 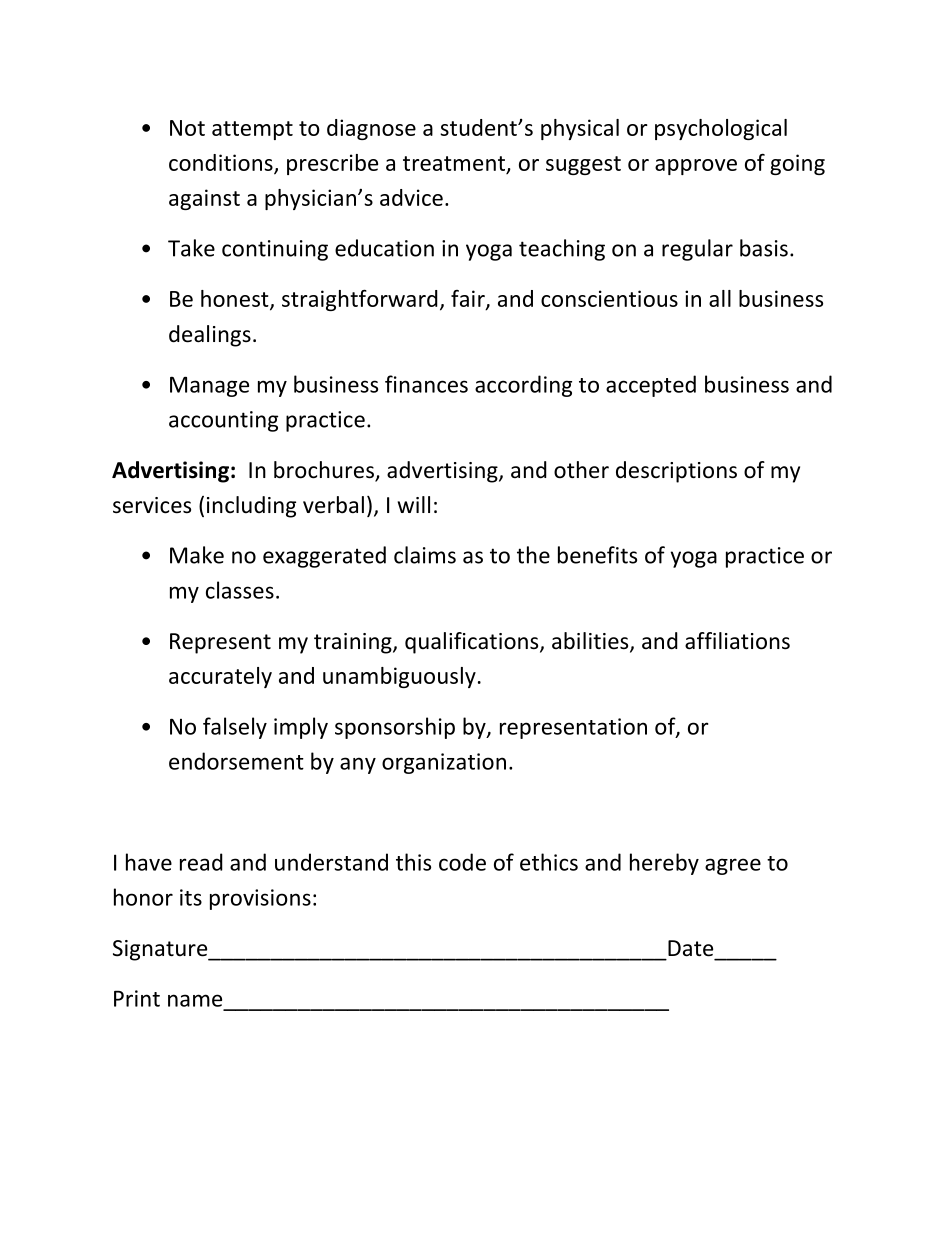 What do you see at coordinates (222, 163) in the screenshot?
I see `conditions` at bounding box center [222, 163].
